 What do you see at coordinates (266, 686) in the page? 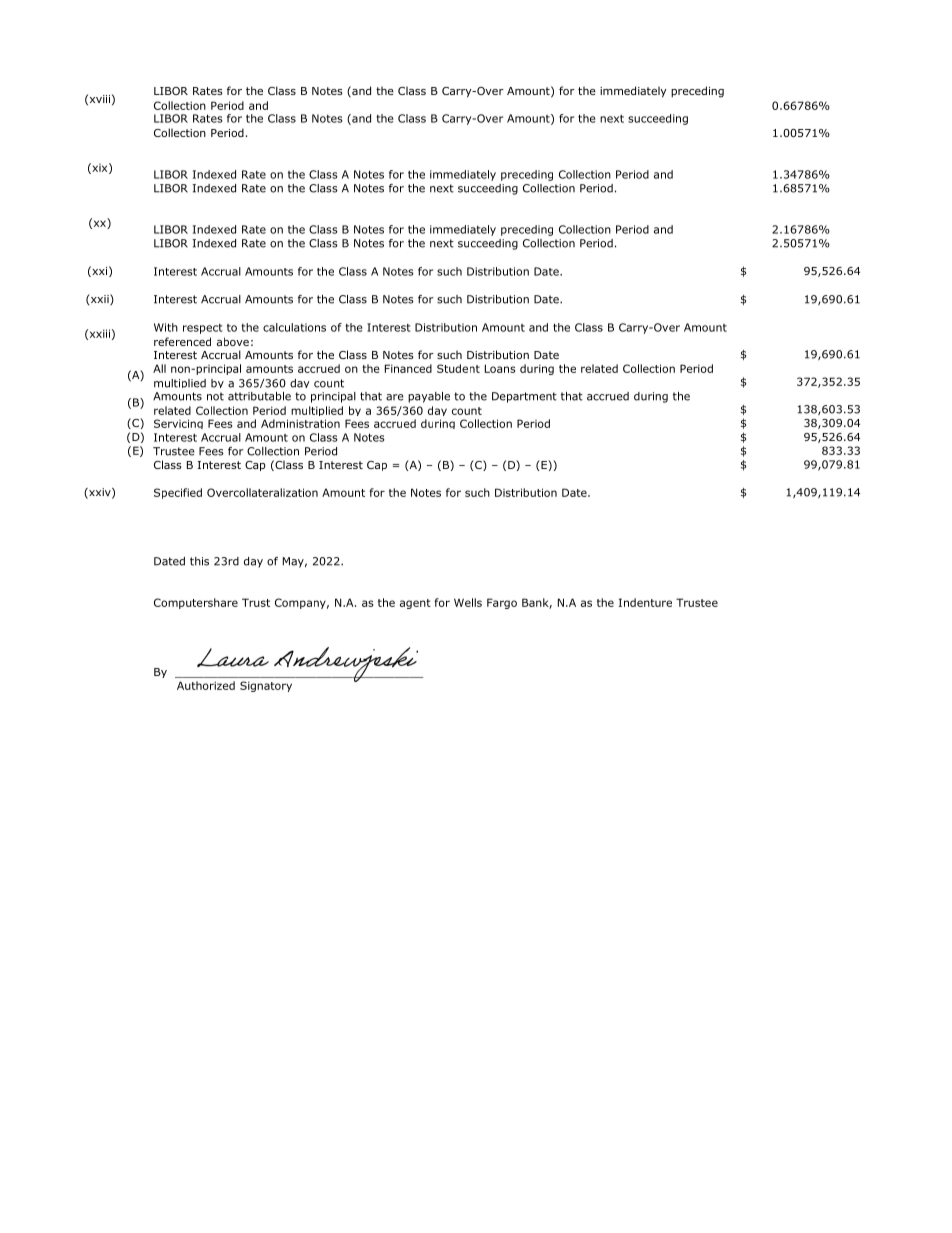
I see `Signatory` at bounding box center [266, 686].
